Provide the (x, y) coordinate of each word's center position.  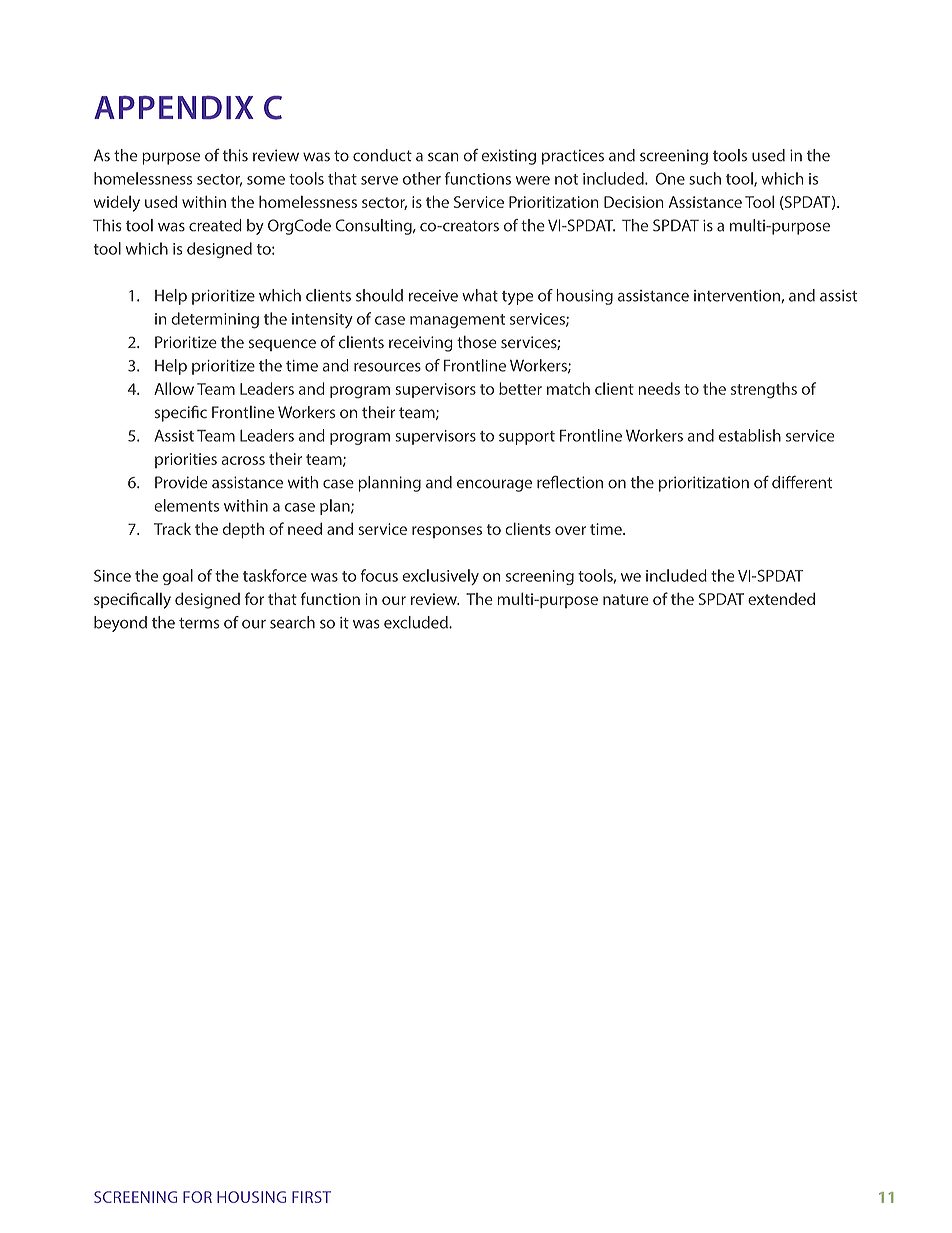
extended (781, 598)
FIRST (311, 1197)
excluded (417, 622)
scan (443, 157)
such (705, 178)
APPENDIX (174, 107)
